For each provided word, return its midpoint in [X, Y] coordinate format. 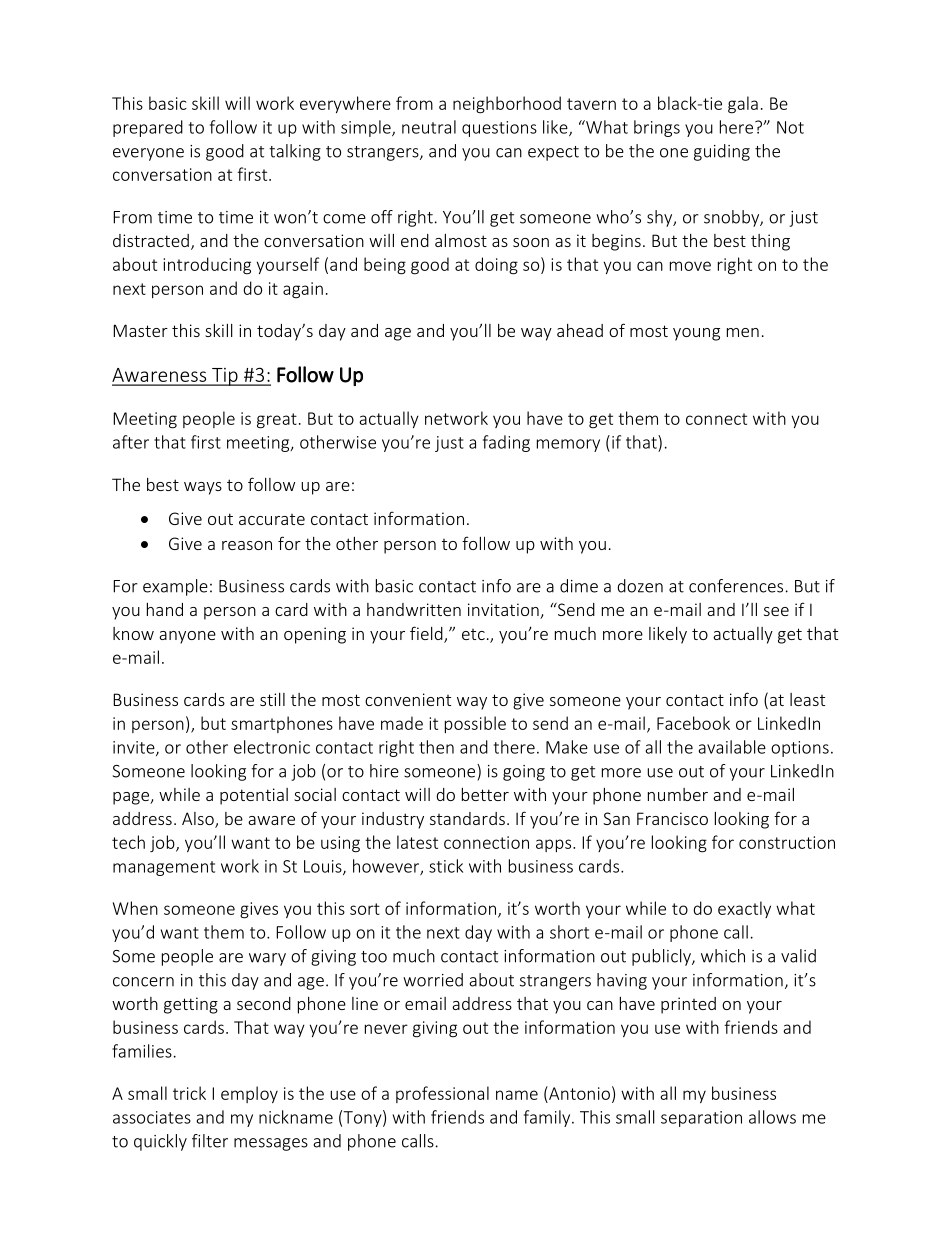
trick [189, 1093]
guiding [722, 152]
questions [499, 129]
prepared [148, 128]
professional [442, 1094]
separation [701, 1119]
